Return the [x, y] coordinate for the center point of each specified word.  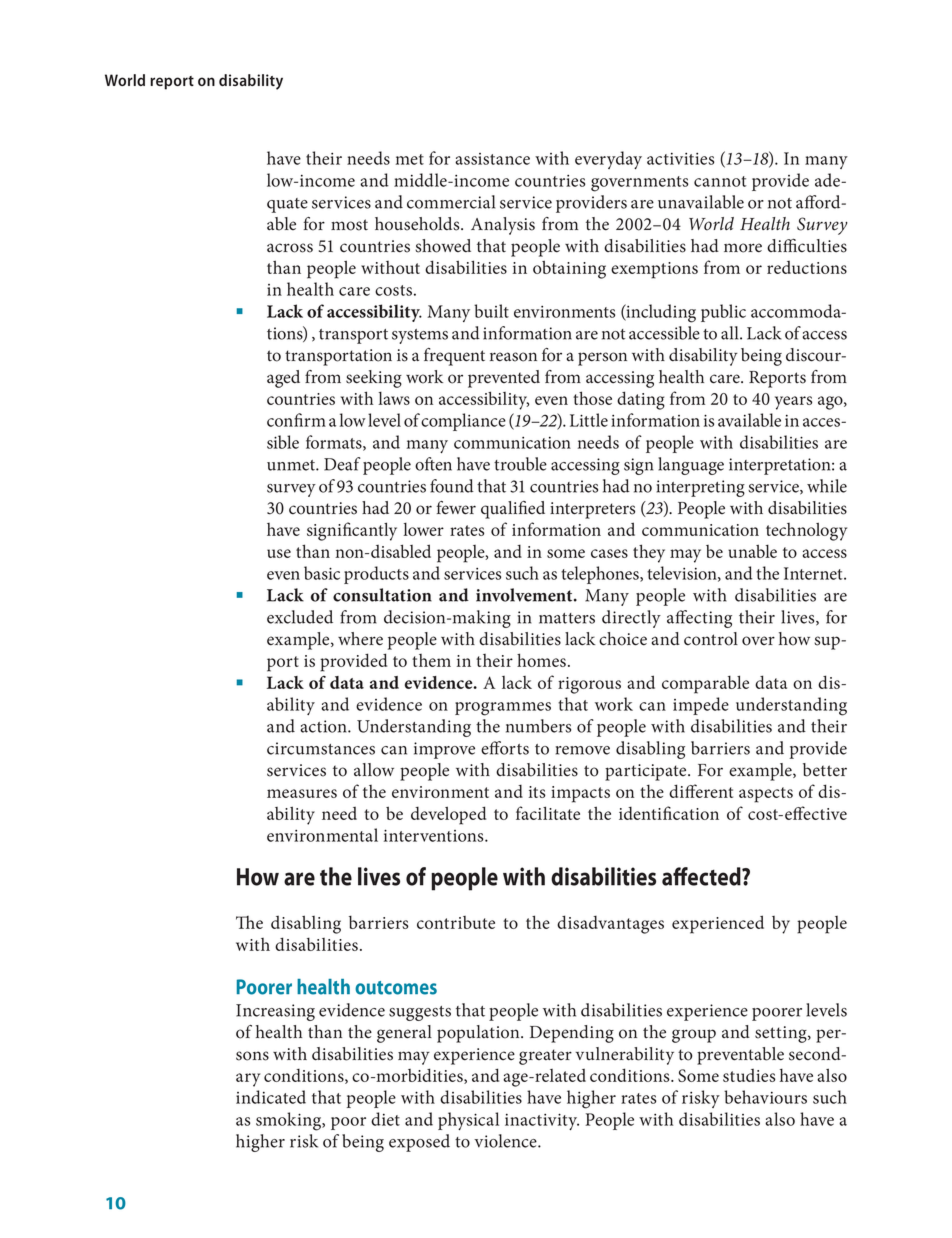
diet [385, 1119]
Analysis [503, 226]
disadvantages [610, 924]
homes [541, 660]
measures [302, 793]
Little [589, 420]
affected [702, 876]
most [349, 225]
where [360, 639]
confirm [296, 420]
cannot [720, 181]
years [793, 403]
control [711, 639]
